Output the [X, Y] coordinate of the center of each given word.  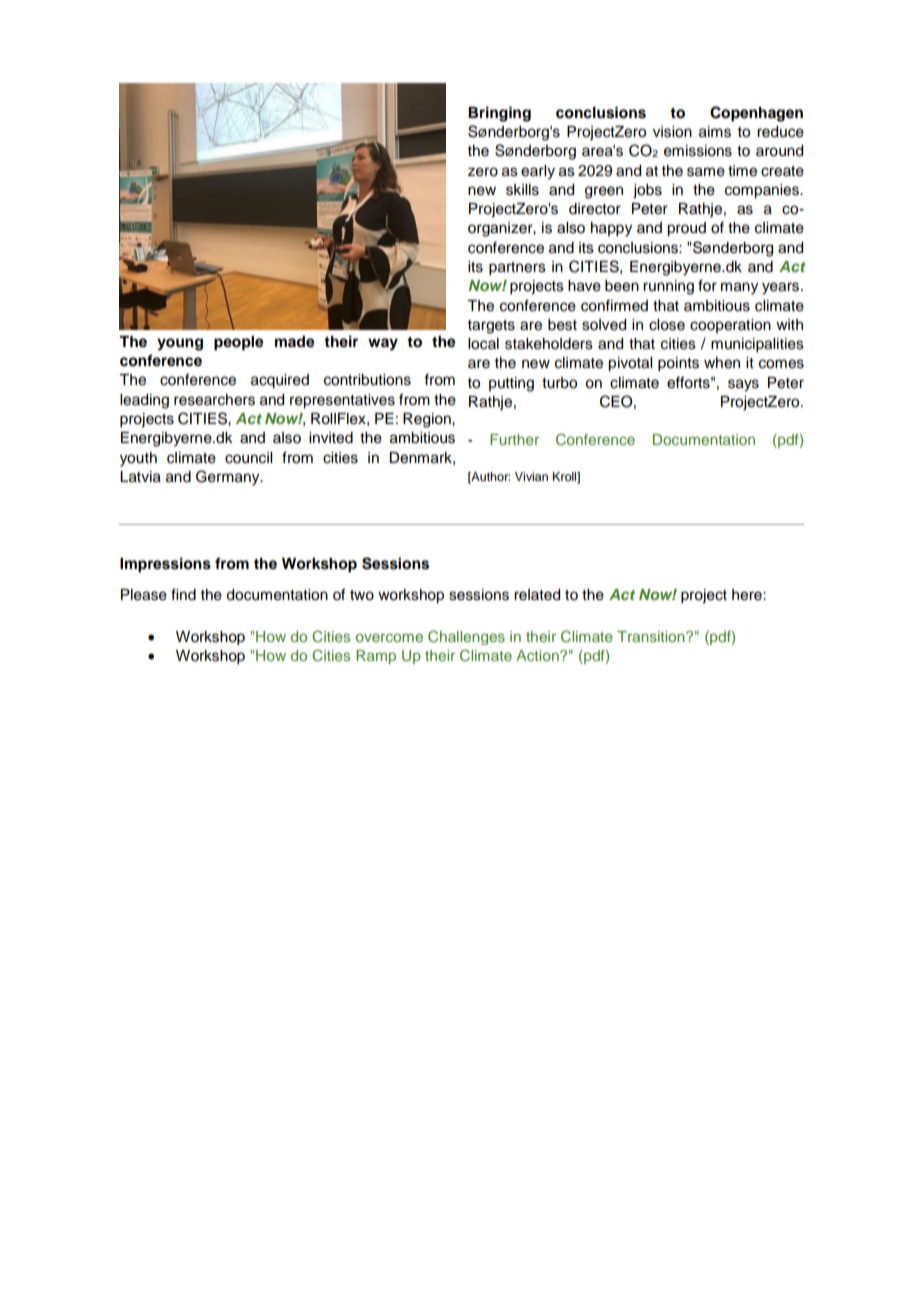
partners [517, 269]
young [180, 344]
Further [514, 439]
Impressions [165, 565]
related [537, 595]
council [248, 458]
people [239, 343]
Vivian [531, 476]
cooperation [730, 326]
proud [686, 229]
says [743, 385]
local [483, 344]
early [538, 172]
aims [715, 132]
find [183, 594]
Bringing [499, 114]
